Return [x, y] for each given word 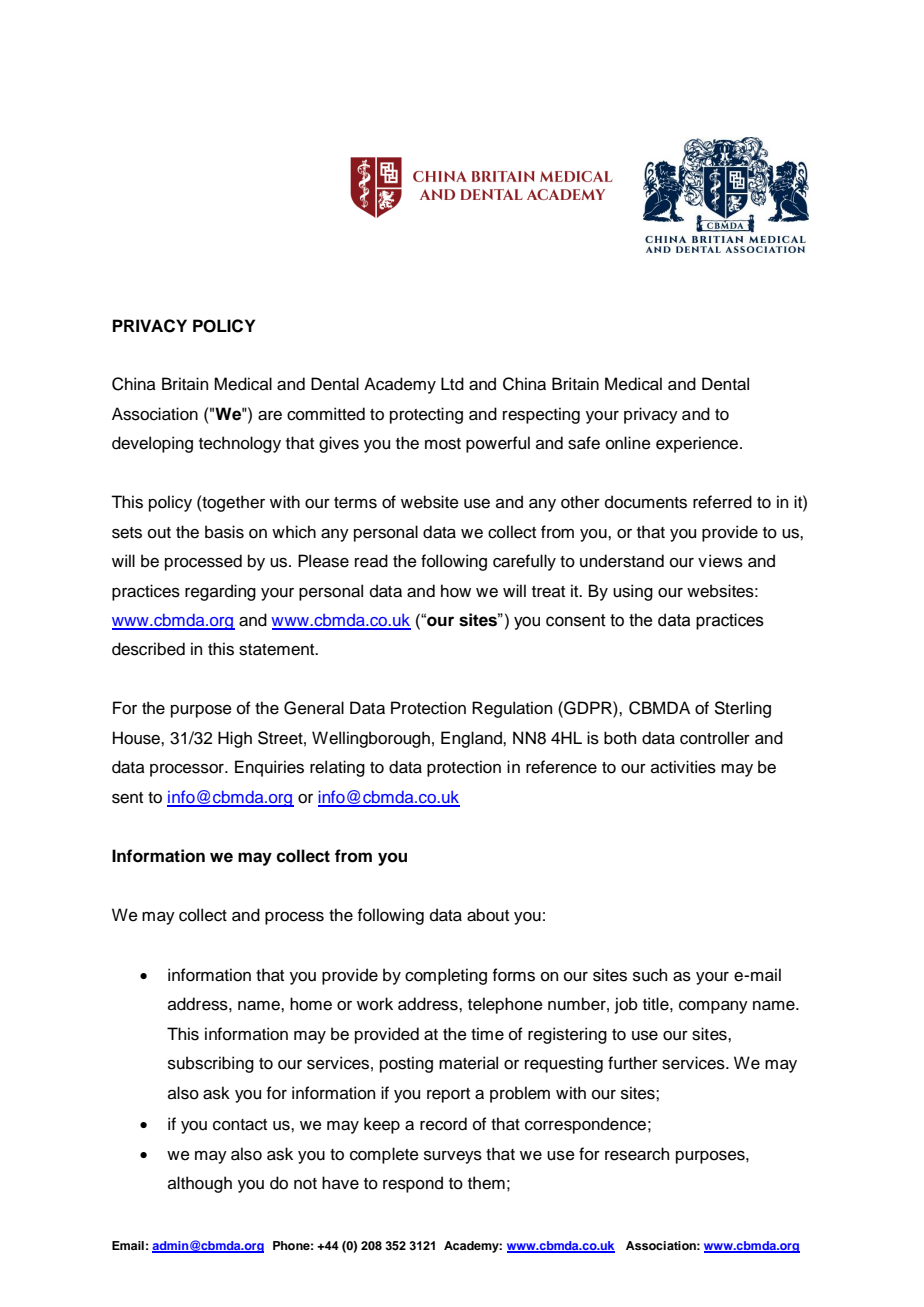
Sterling [743, 709]
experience [698, 444]
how [456, 591]
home [311, 1004]
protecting [426, 415]
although [200, 1184]
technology [240, 444]
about [488, 915]
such [650, 975]
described [148, 649]
